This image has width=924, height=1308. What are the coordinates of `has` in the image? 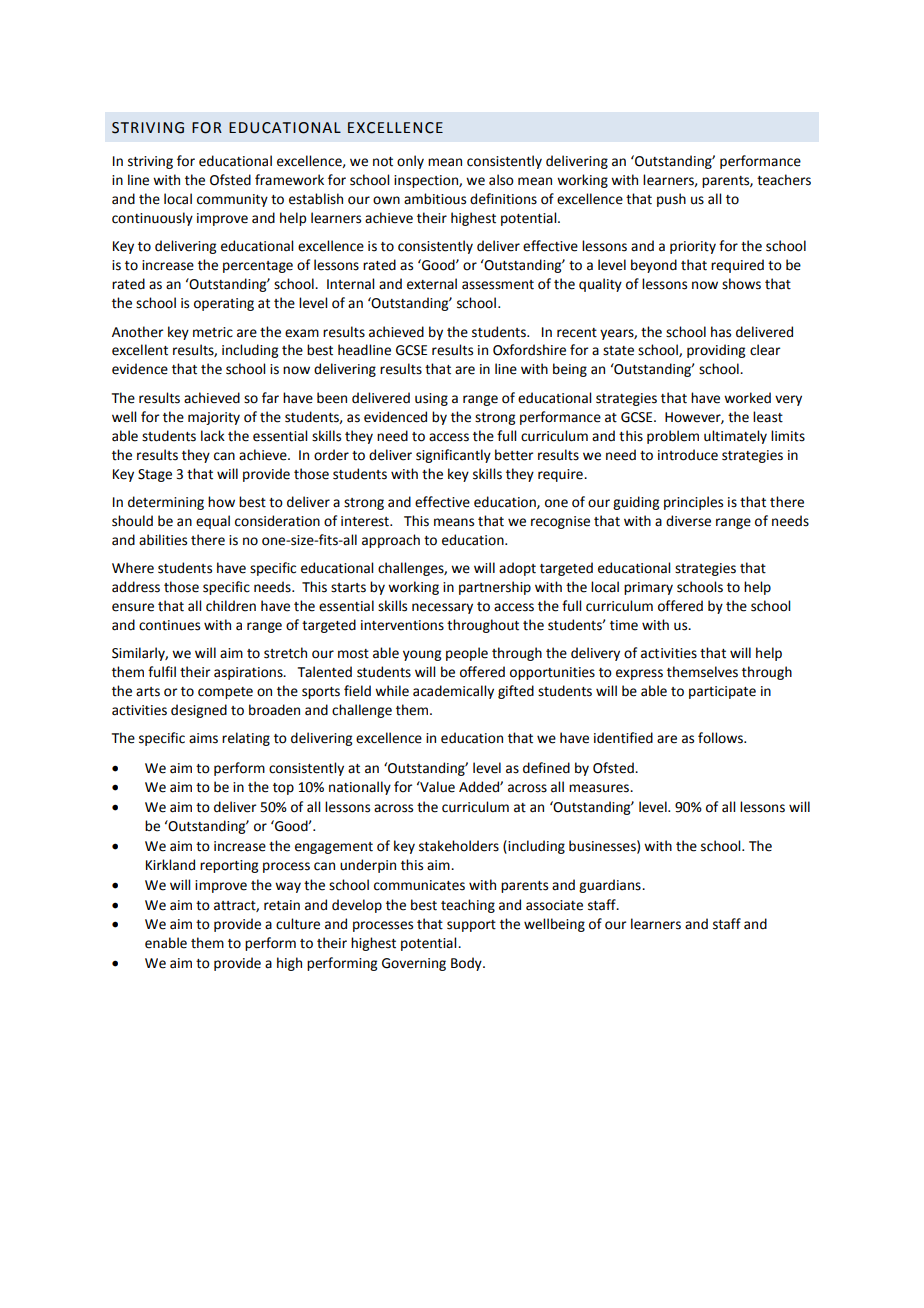 It's located at (721, 332).
